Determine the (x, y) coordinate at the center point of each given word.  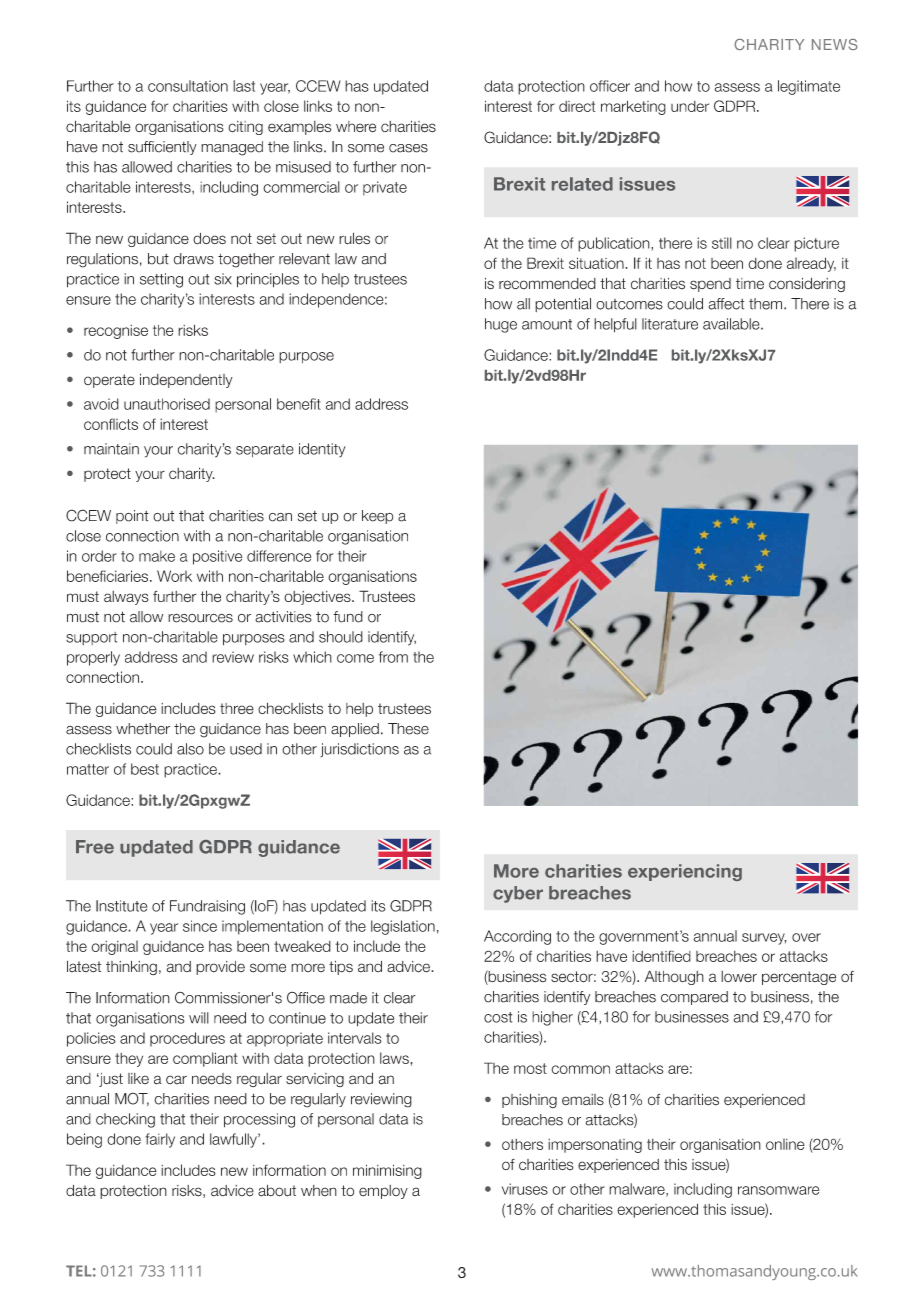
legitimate (809, 87)
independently (186, 380)
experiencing (685, 872)
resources (200, 618)
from (393, 657)
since (200, 926)
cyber (518, 894)
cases (408, 148)
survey (764, 939)
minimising (387, 1171)
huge (501, 325)
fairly (160, 1140)
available (732, 324)
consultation (188, 86)
